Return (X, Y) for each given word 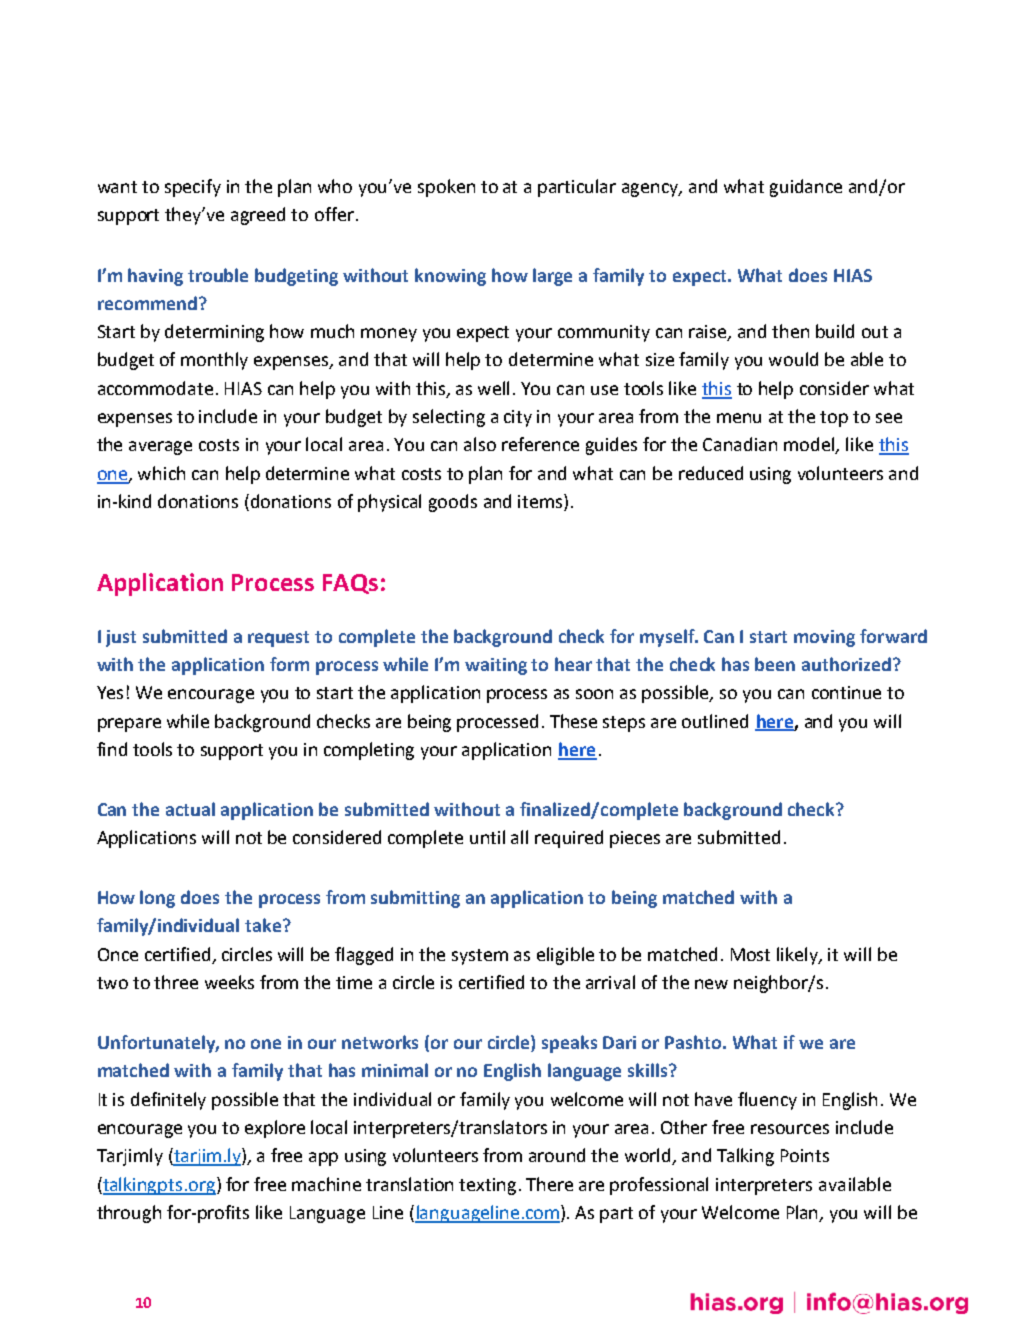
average (160, 448)
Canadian (740, 444)
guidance (806, 188)
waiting (496, 666)
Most (750, 954)
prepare (129, 725)
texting (487, 1186)
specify (193, 188)
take (263, 925)
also (480, 444)
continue (846, 692)
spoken (446, 188)
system (480, 957)
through (129, 1214)
